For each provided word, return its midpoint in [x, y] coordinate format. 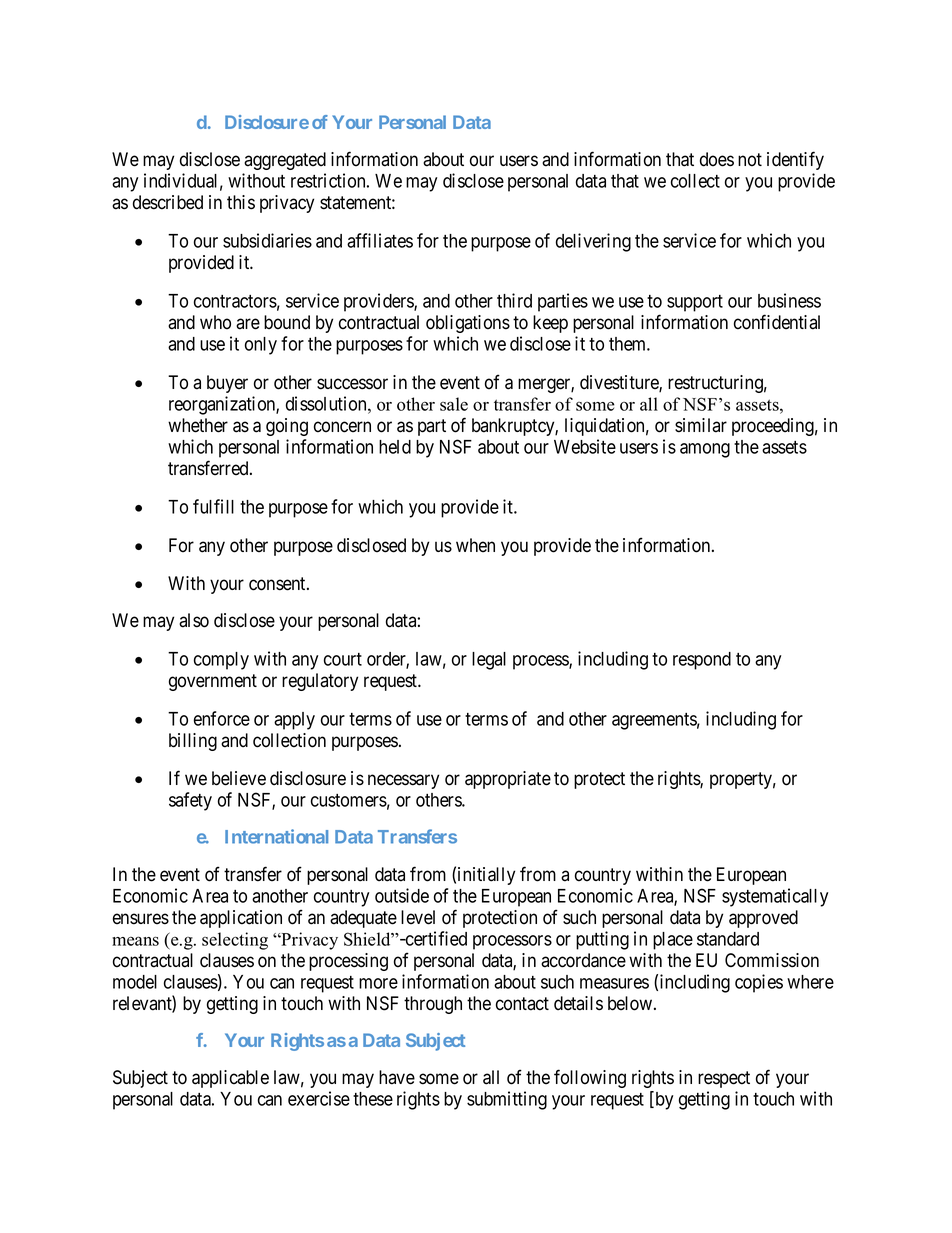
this [241, 202]
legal [489, 661]
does [717, 159]
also [194, 620]
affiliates [380, 240]
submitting [507, 1100]
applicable [230, 1079]
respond [702, 661]
